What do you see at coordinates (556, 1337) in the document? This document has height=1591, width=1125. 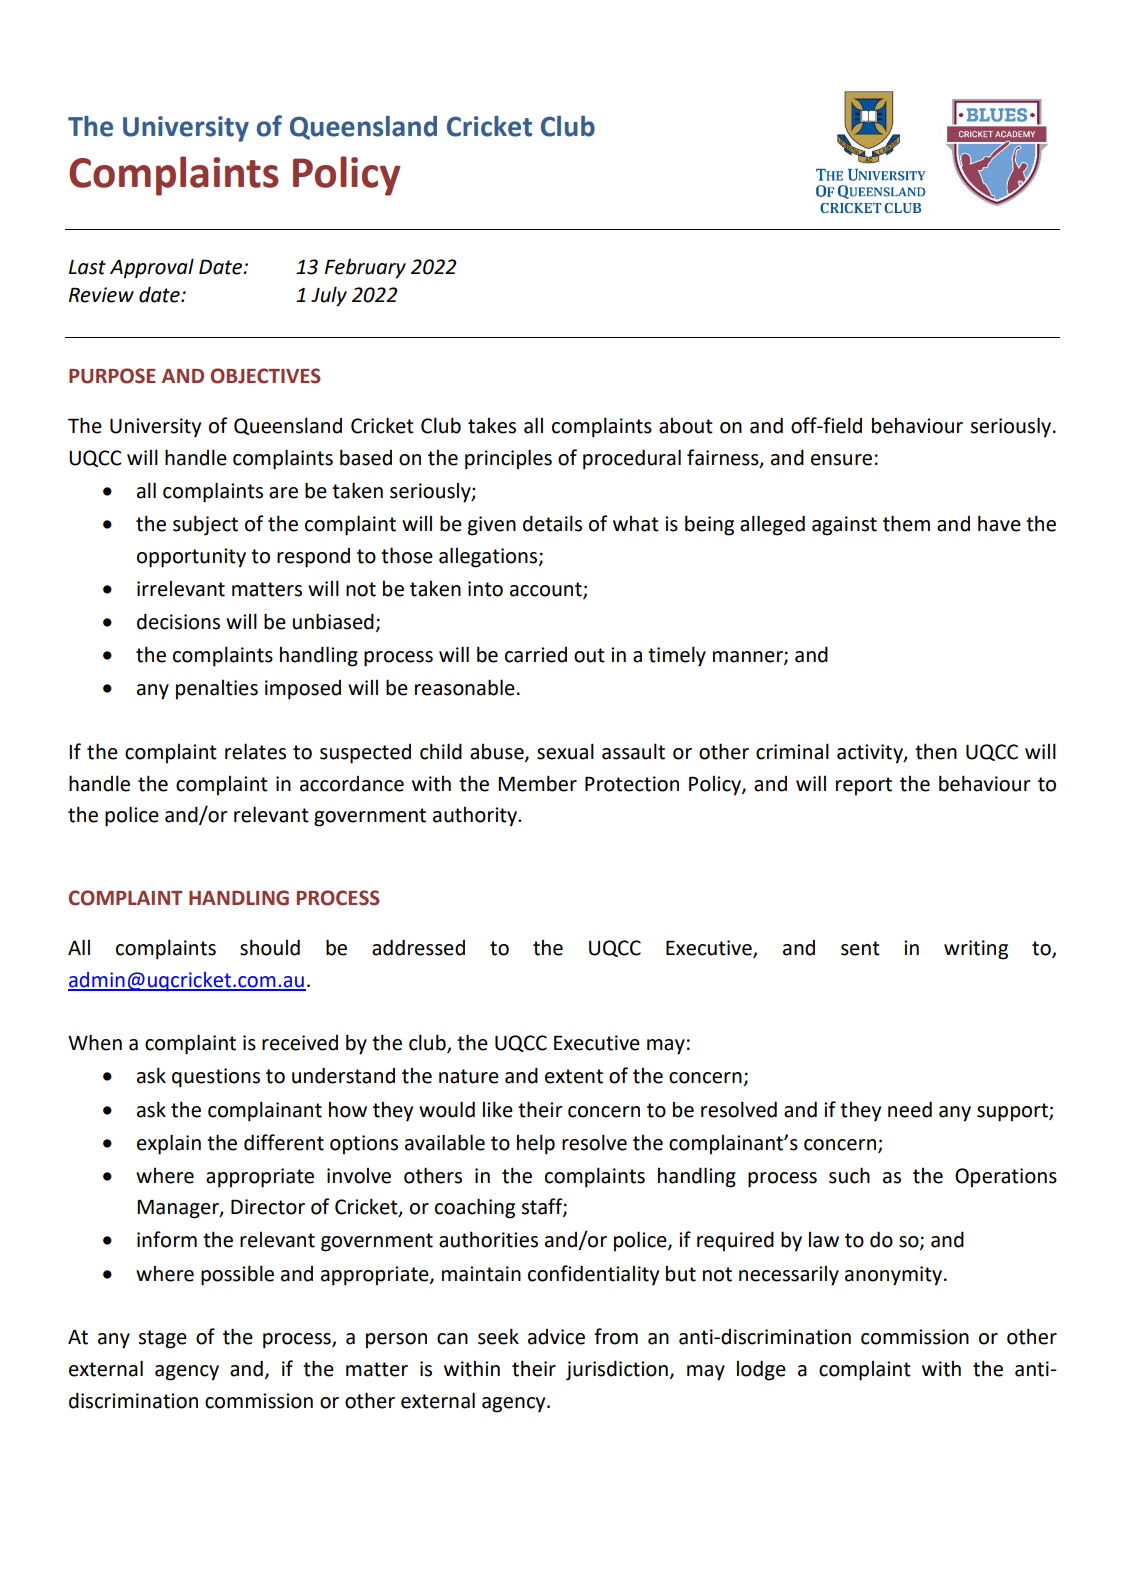 I see `advice` at bounding box center [556, 1337].
